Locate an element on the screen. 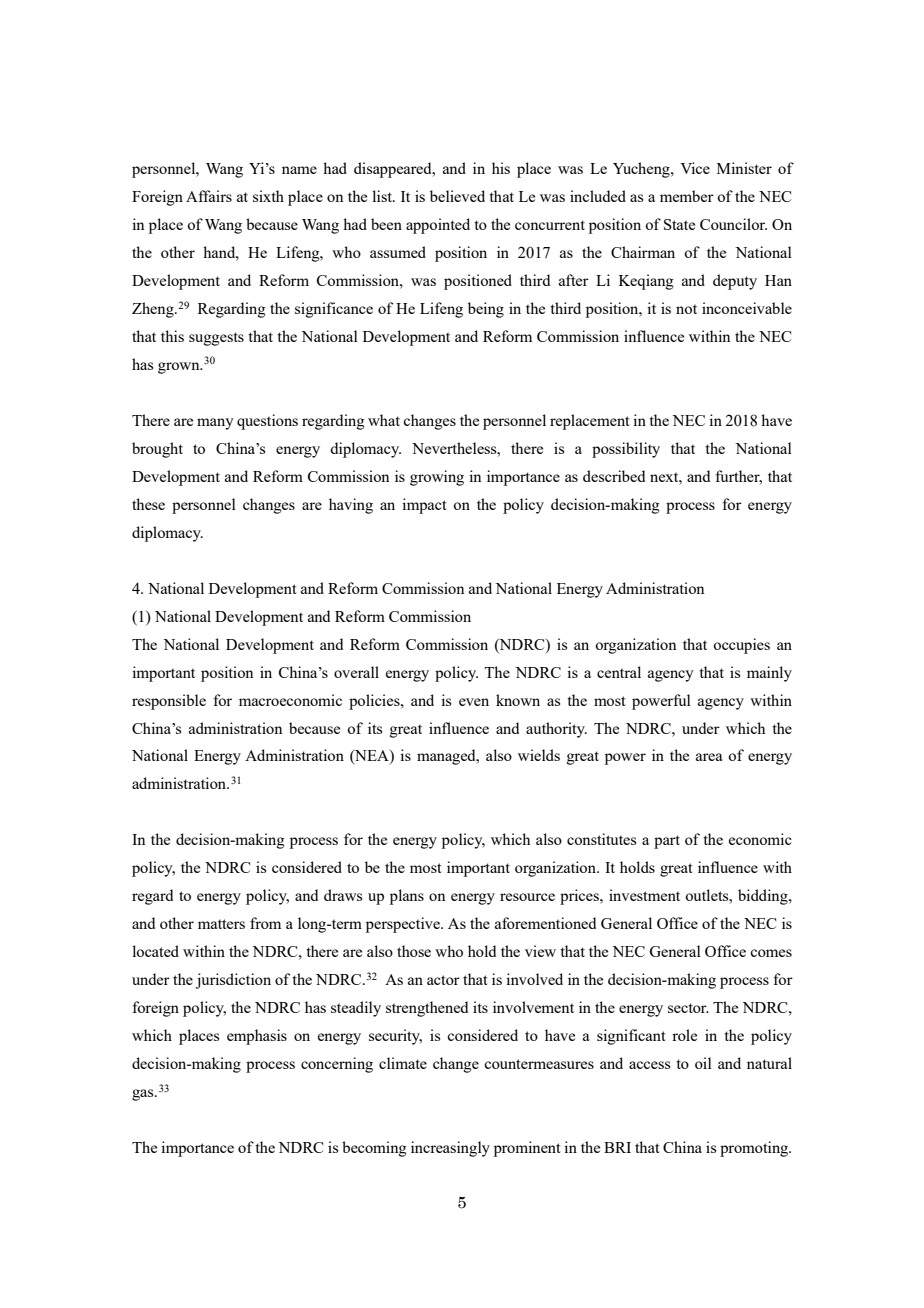 This screenshot has height=1308, width=924. Affairs is located at coordinates (209, 196).
